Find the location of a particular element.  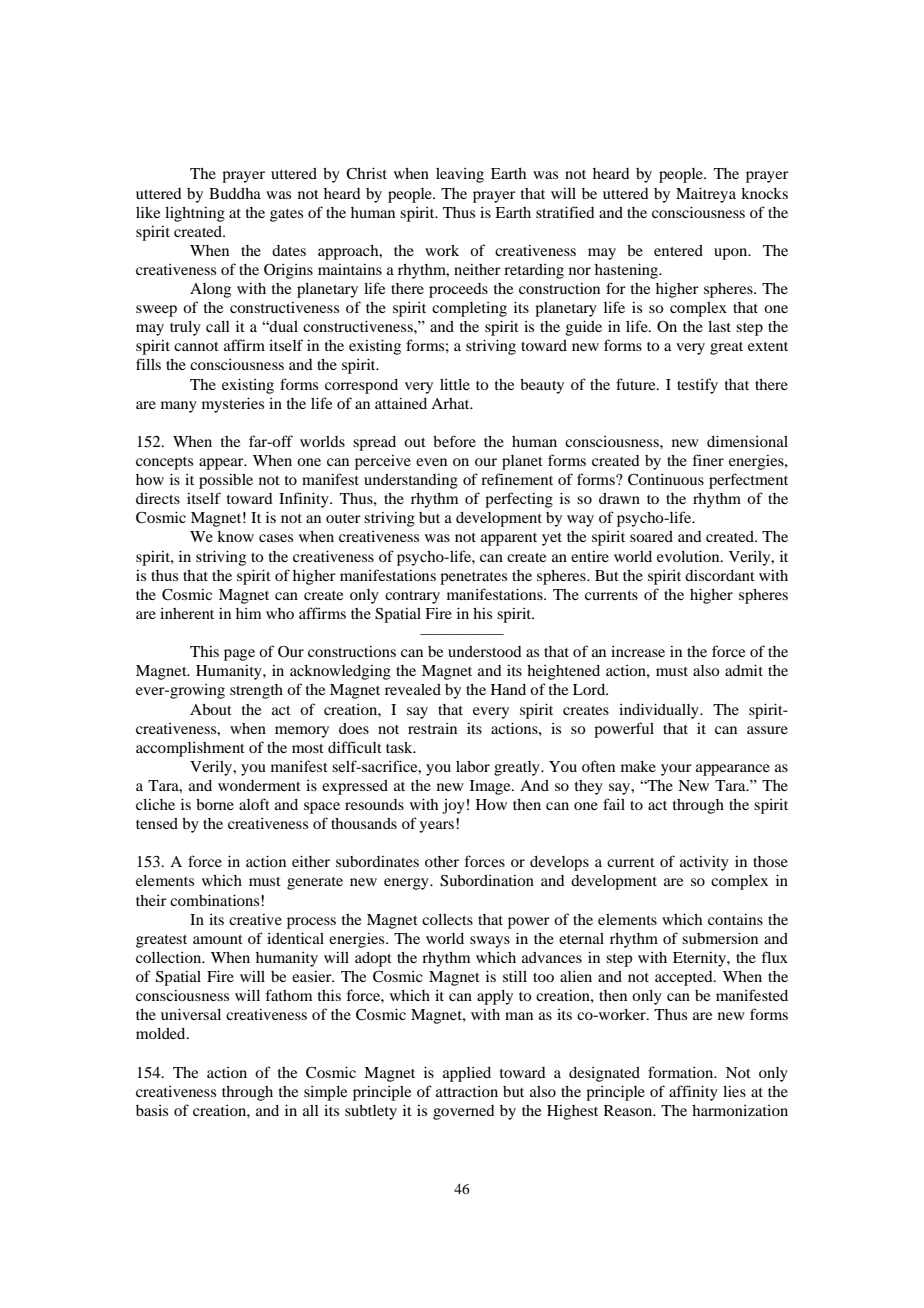

understood is located at coordinates (485, 651).
